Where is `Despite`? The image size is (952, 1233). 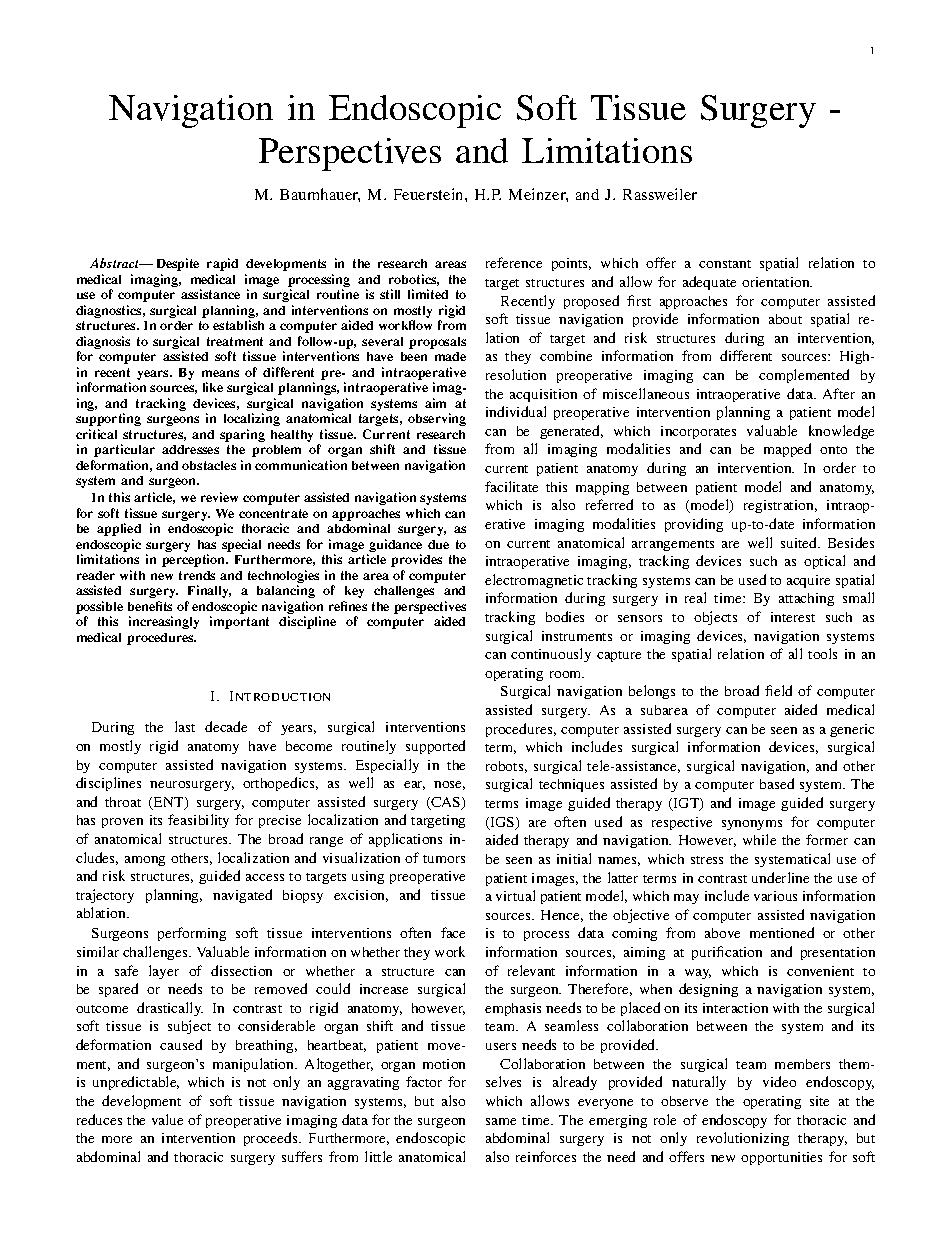
Despite is located at coordinates (178, 264).
